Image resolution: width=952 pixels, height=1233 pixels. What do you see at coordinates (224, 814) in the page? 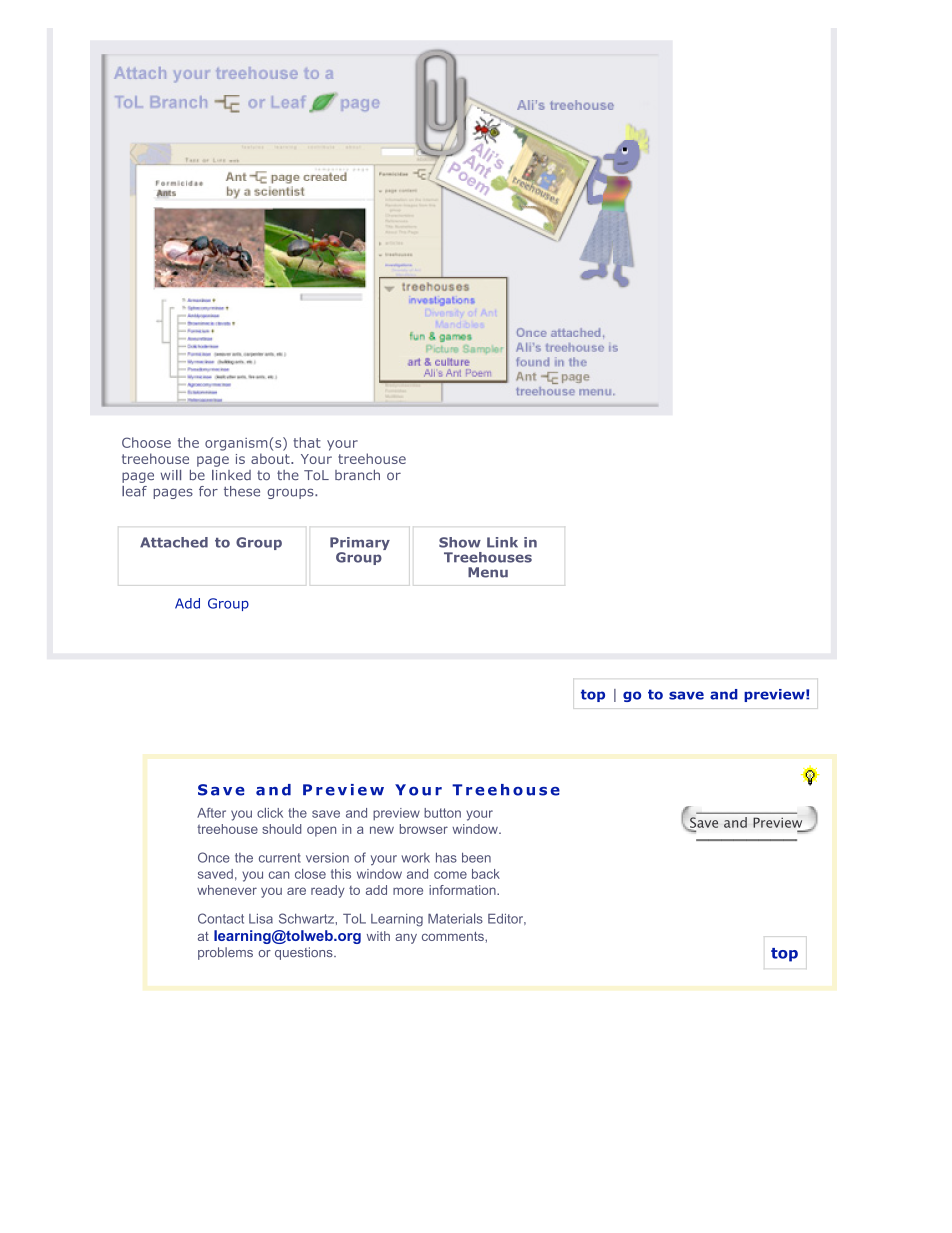
I see `Warning` at bounding box center [224, 814].
